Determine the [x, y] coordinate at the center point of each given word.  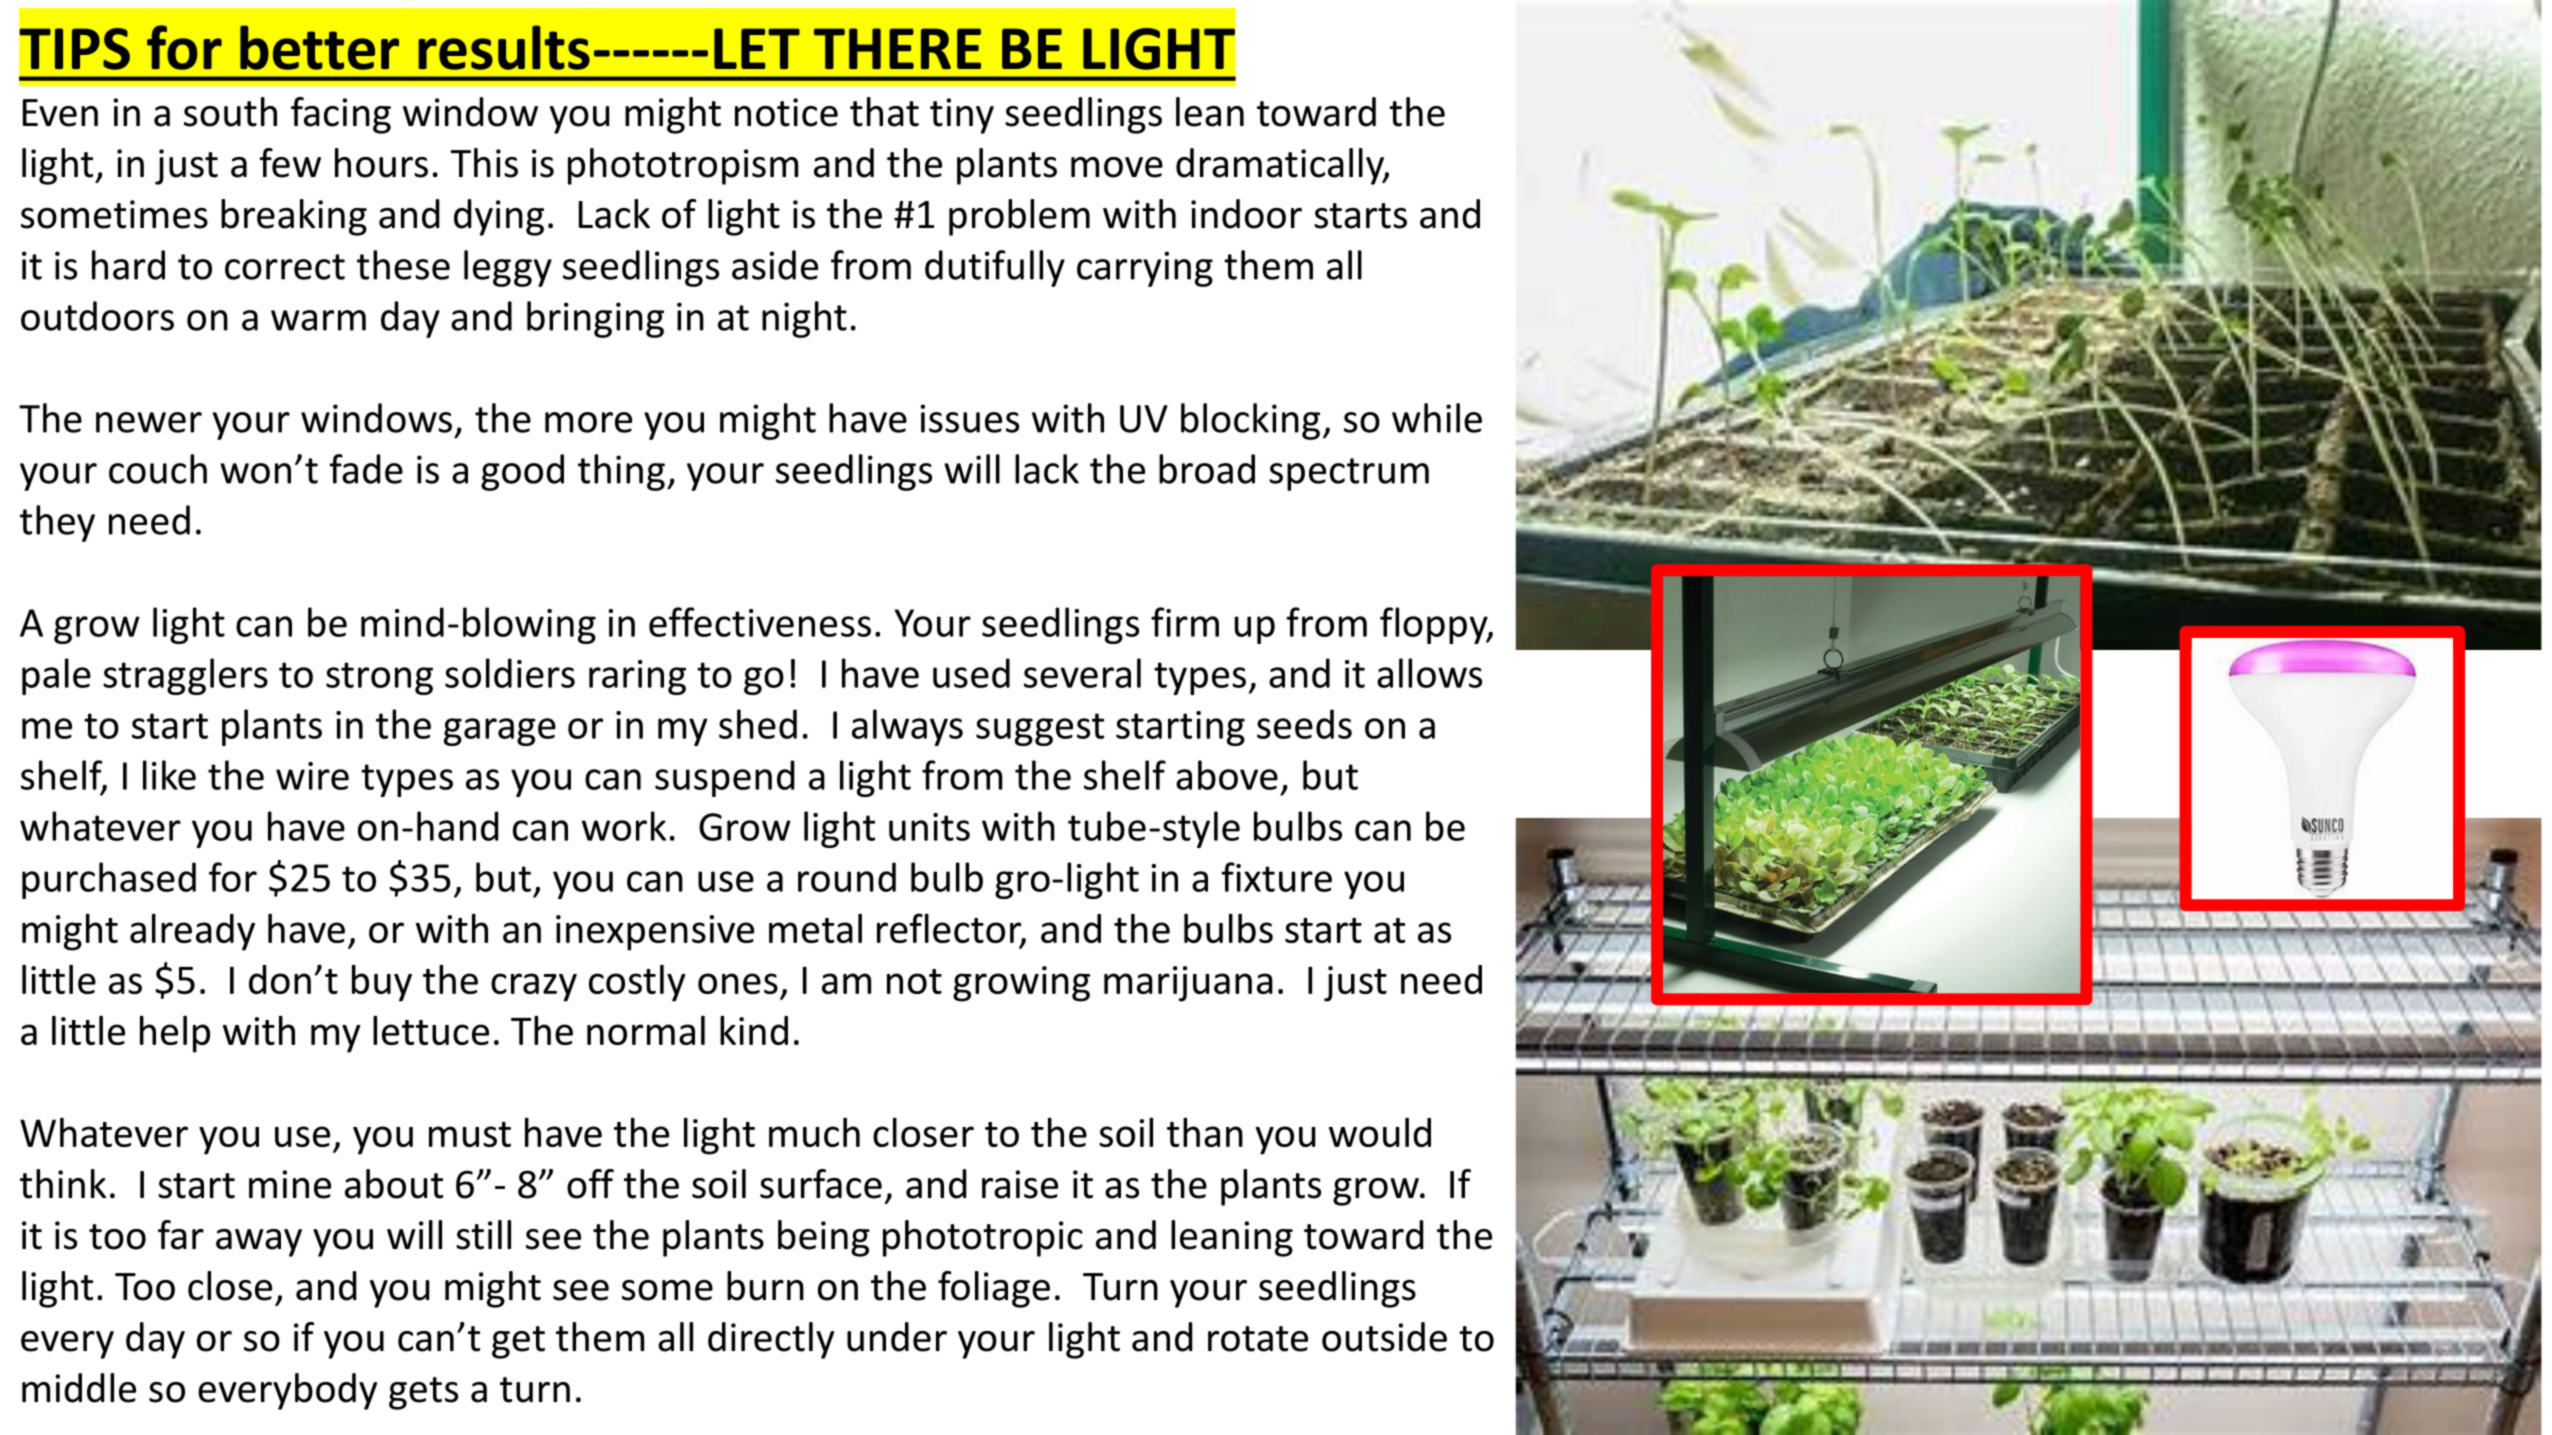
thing [621, 472]
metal [815, 928]
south [230, 112]
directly [771, 1340]
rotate [1258, 1339]
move [1117, 167]
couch [158, 469]
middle [79, 1388]
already [192, 932]
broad [1207, 469]
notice [786, 112]
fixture [1276, 877]
